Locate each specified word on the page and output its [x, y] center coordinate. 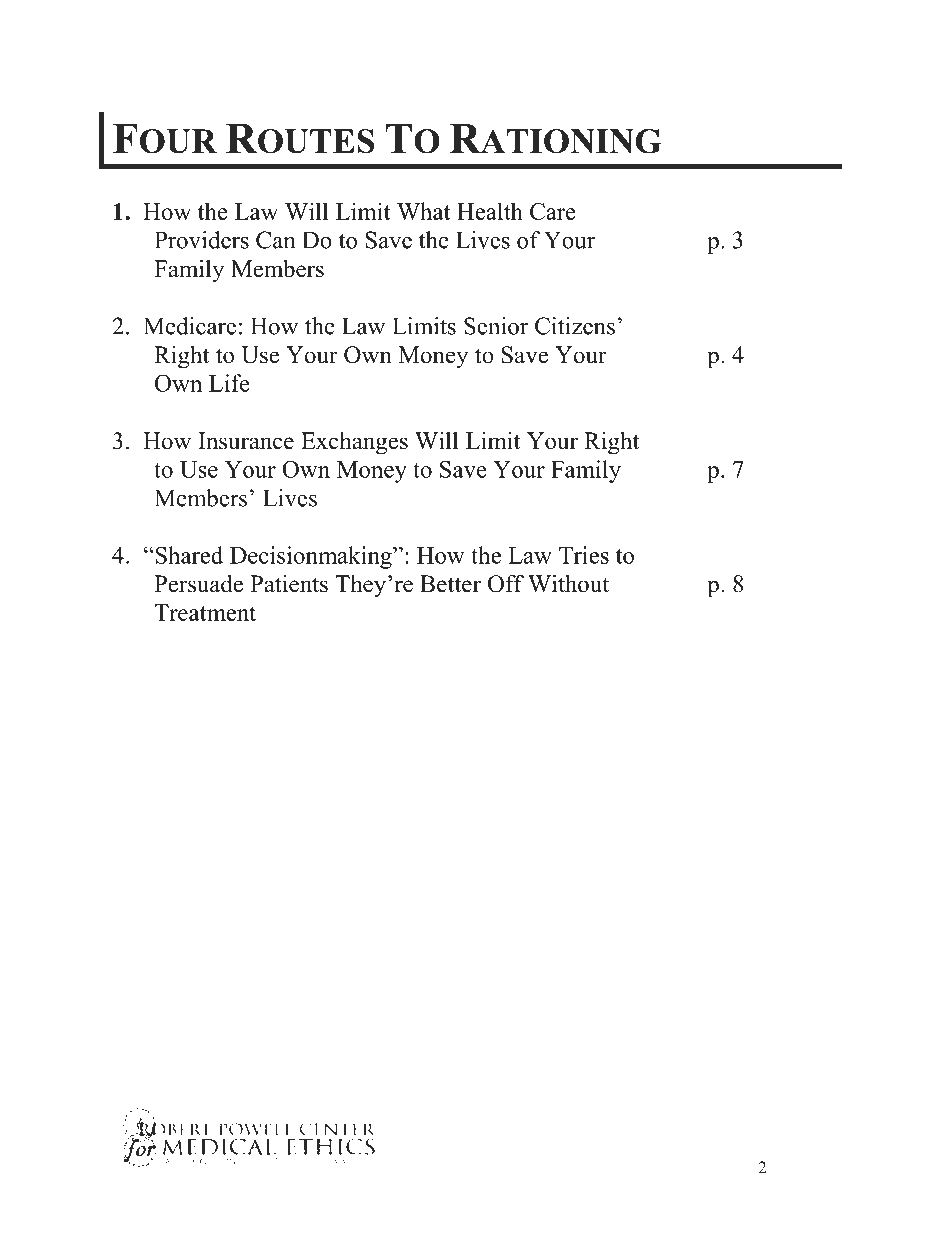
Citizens [575, 326]
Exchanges [354, 443]
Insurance [246, 441]
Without [568, 583]
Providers [202, 240]
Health [490, 211]
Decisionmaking [312, 557]
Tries [584, 555]
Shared [188, 555]
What [423, 211]
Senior [496, 326]
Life [229, 383]
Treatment [205, 612]
